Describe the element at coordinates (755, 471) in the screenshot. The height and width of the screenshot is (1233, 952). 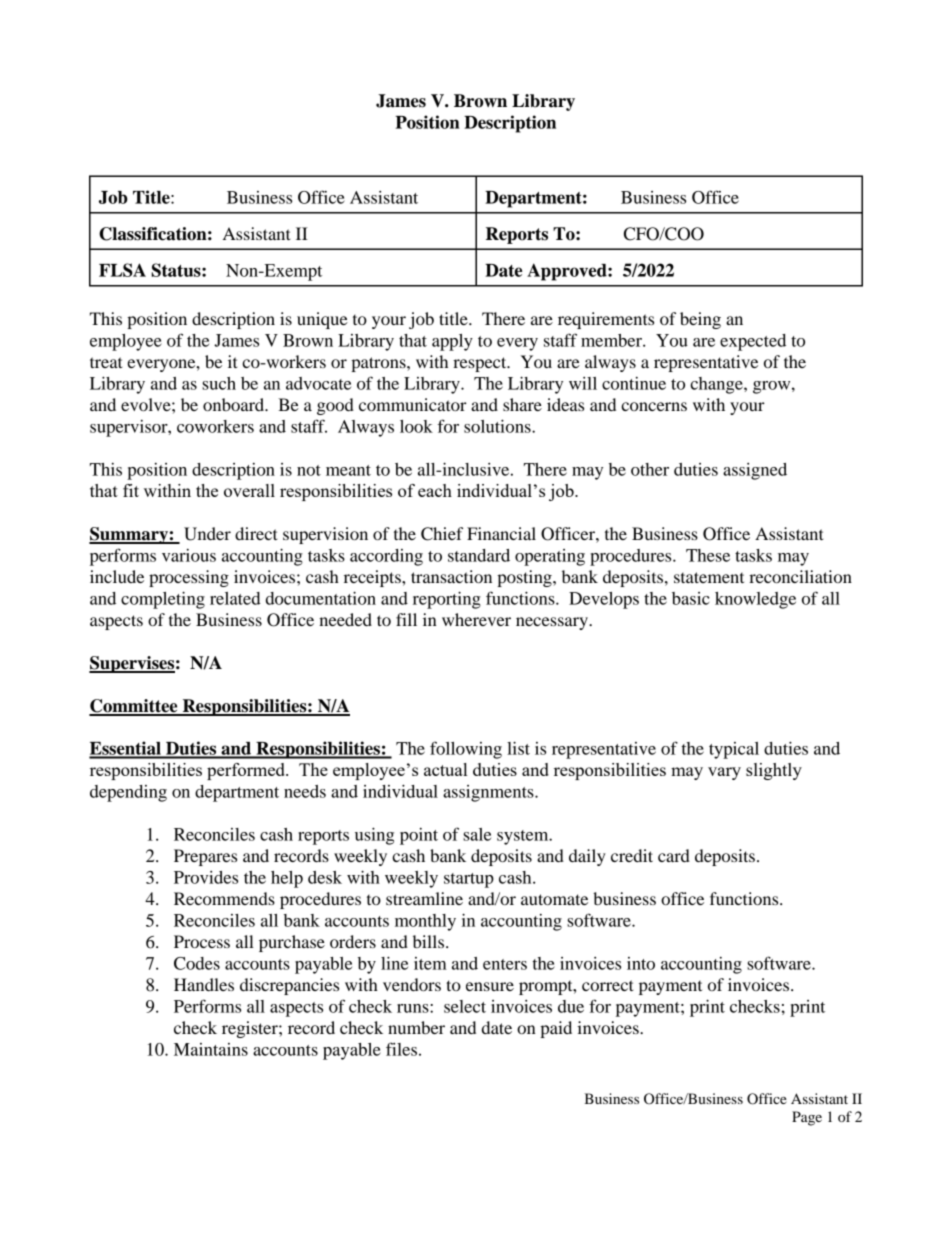
I see `assigned` at that location.
